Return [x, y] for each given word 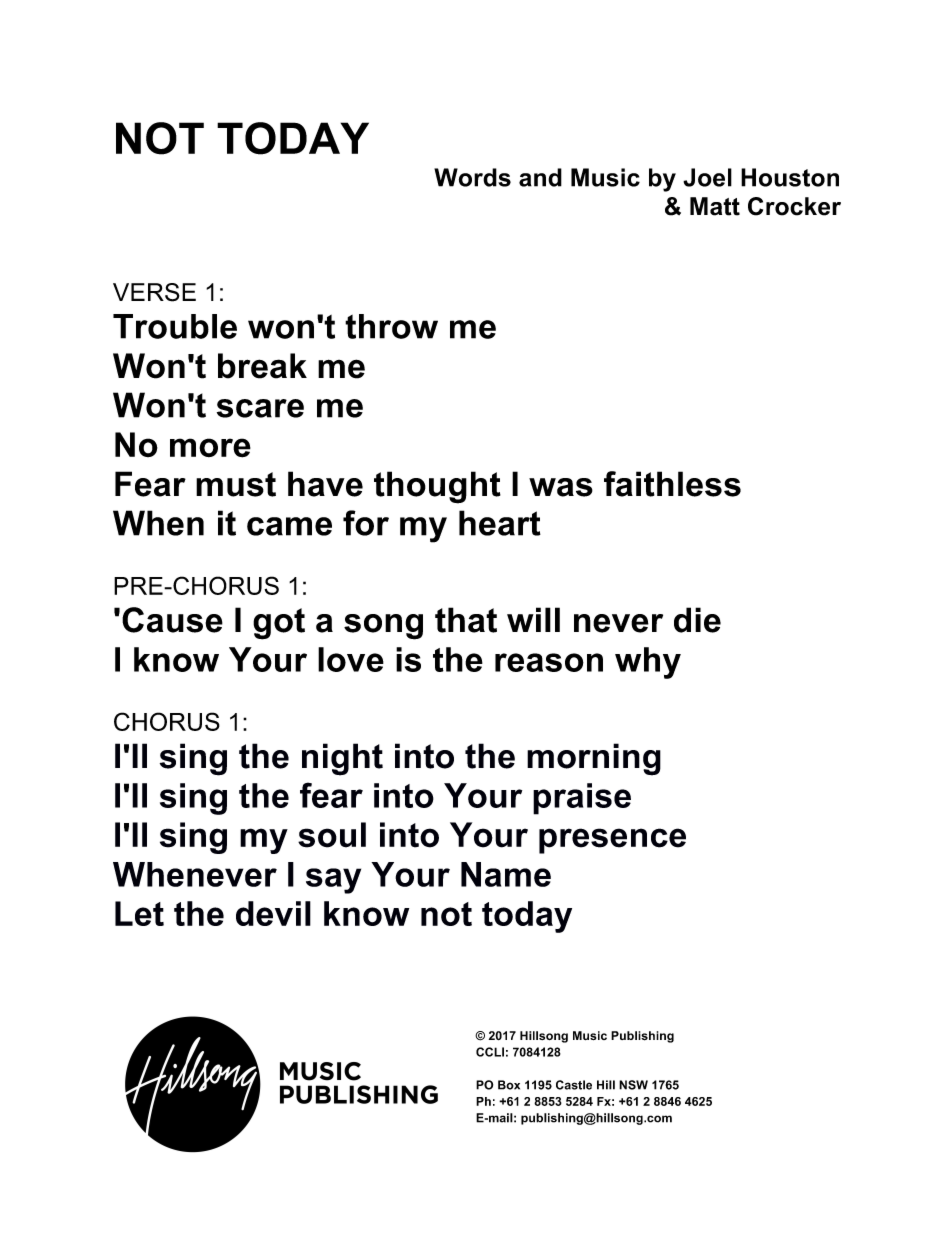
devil [273, 913]
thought [437, 487]
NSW [633, 1085]
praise [582, 799]
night [342, 759]
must [236, 484]
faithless [672, 484]
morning [594, 759]
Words [472, 177]
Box [509, 1085]
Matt [715, 206]
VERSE [154, 292]
